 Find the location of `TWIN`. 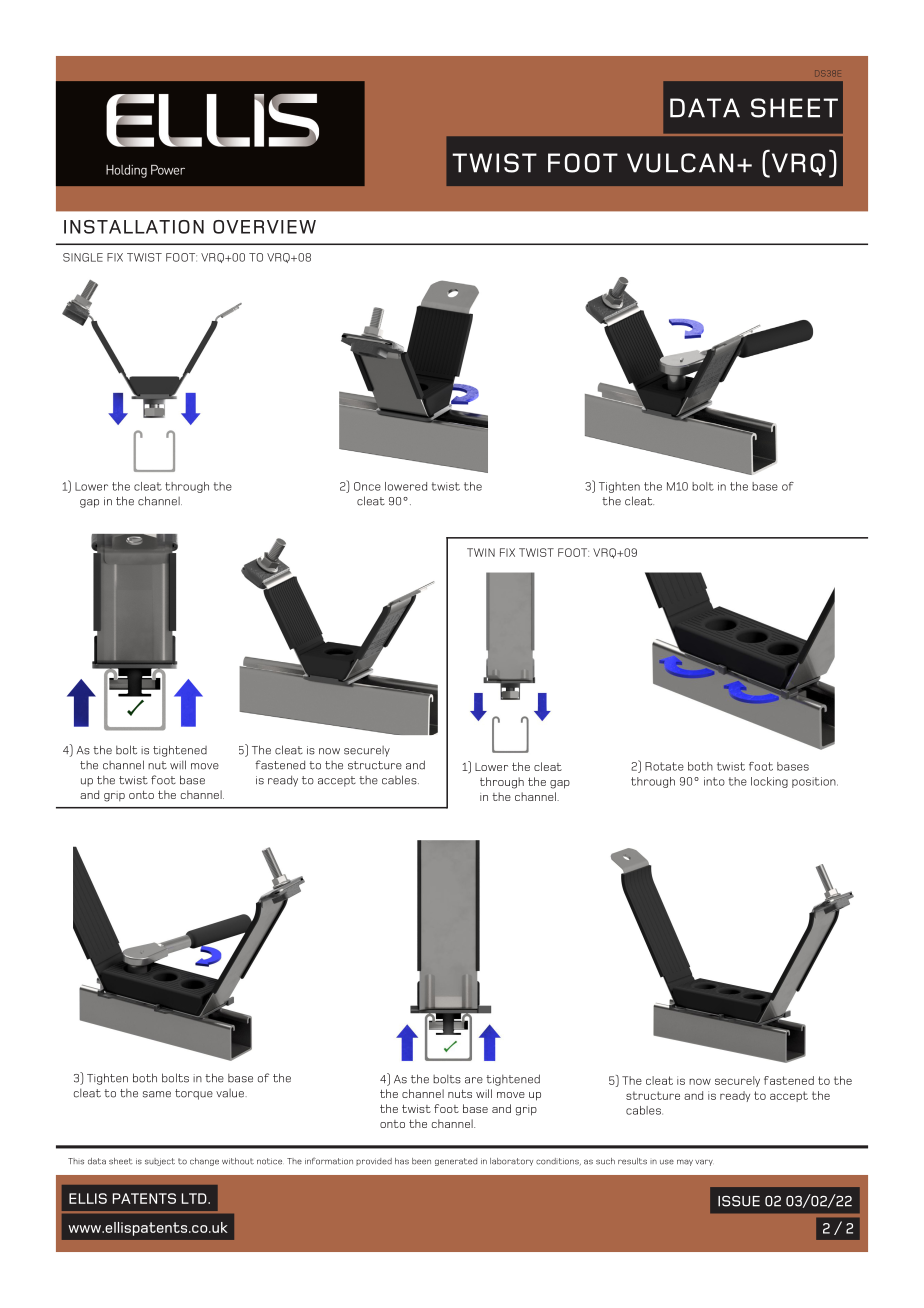

TWIN is located at coordinates (481, 552).
